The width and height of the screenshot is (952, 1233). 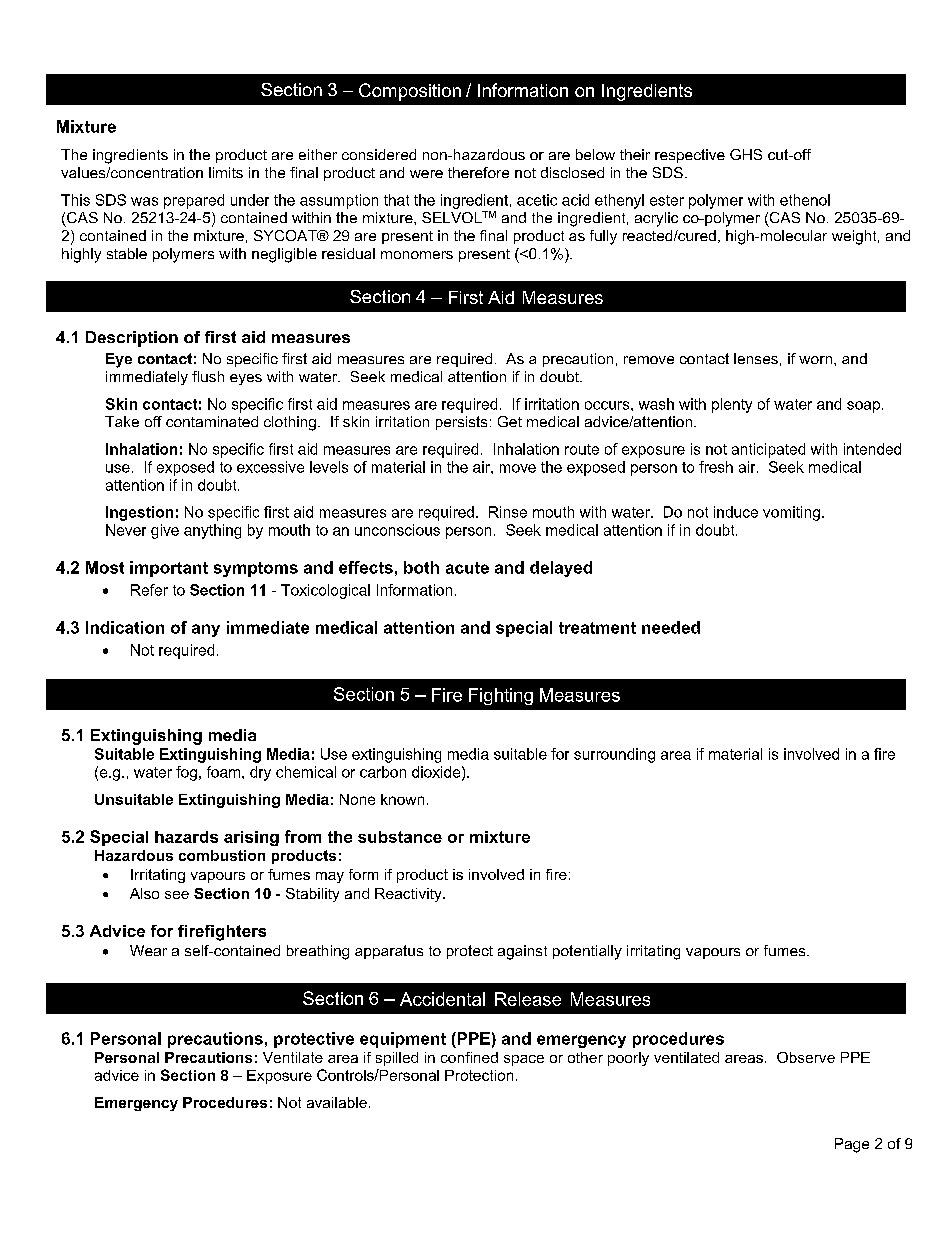 What do you see at coordinates (212, 421) in the screenshot?
I see `contaminated` at bounding box center [212, 421].
